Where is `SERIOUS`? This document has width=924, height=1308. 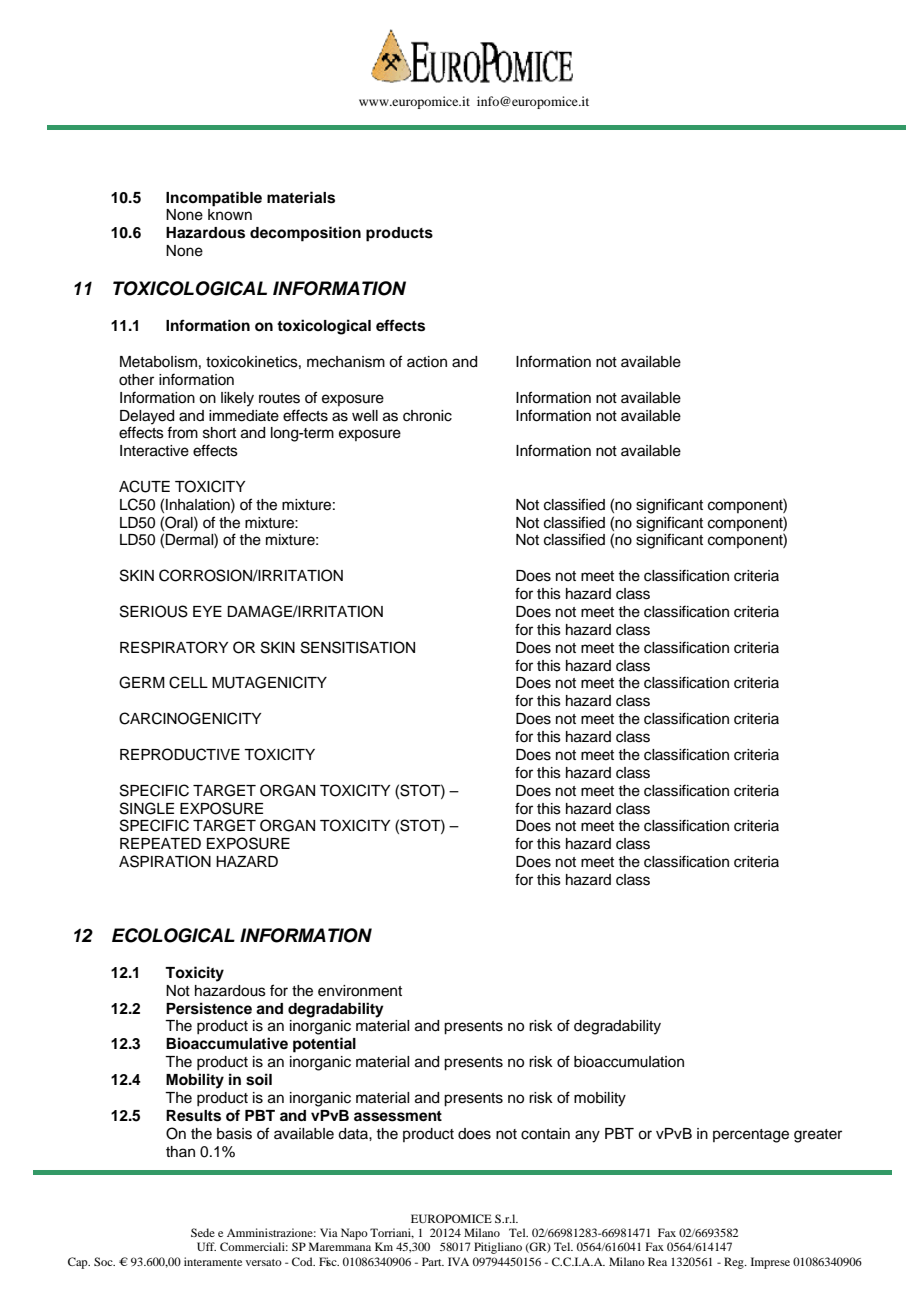 SERIOUS is located at coordinates (154, 611).
